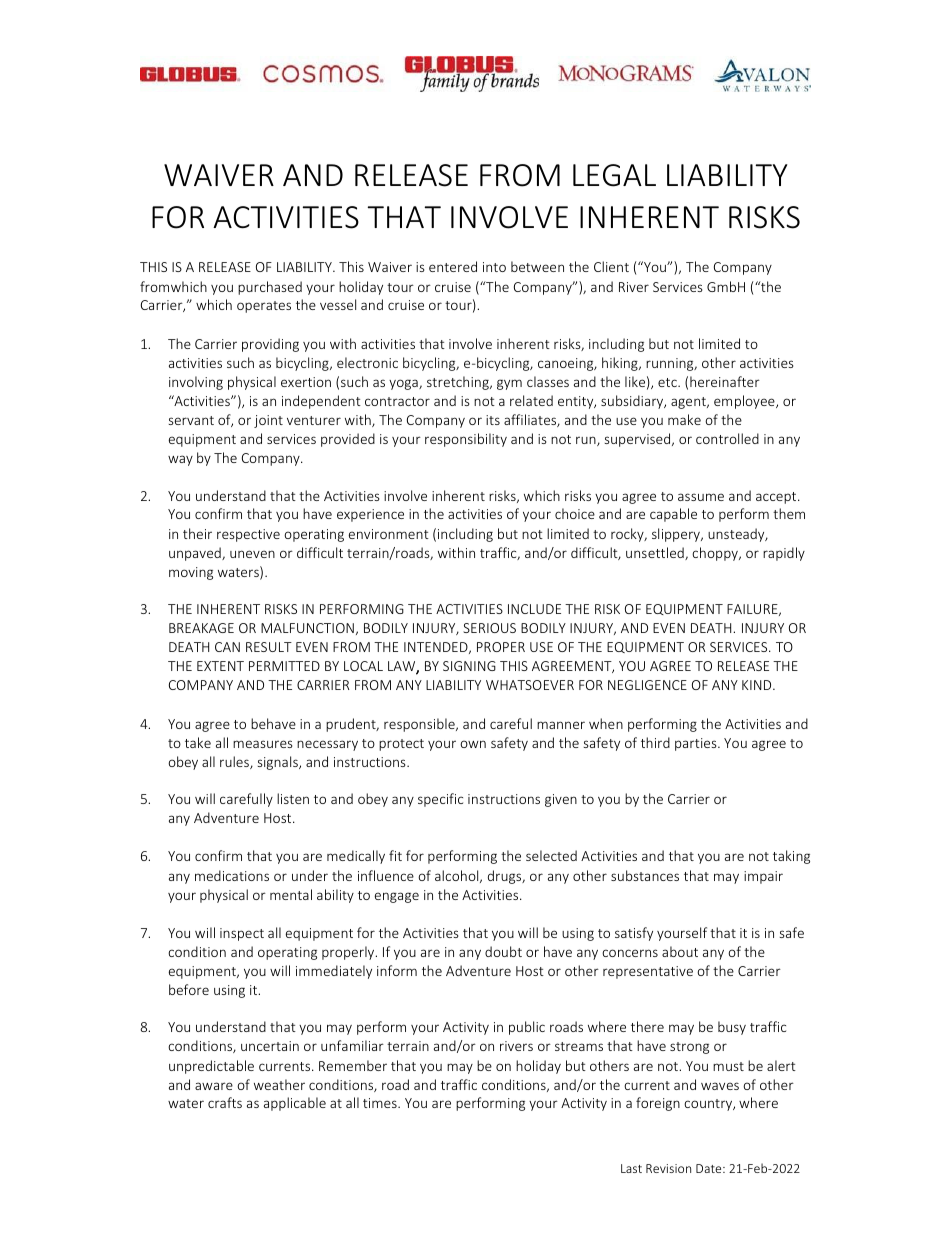 Image resolution: width=952 pixels, height=1233 pixels. I want to click on specific, so click(440, 800).
